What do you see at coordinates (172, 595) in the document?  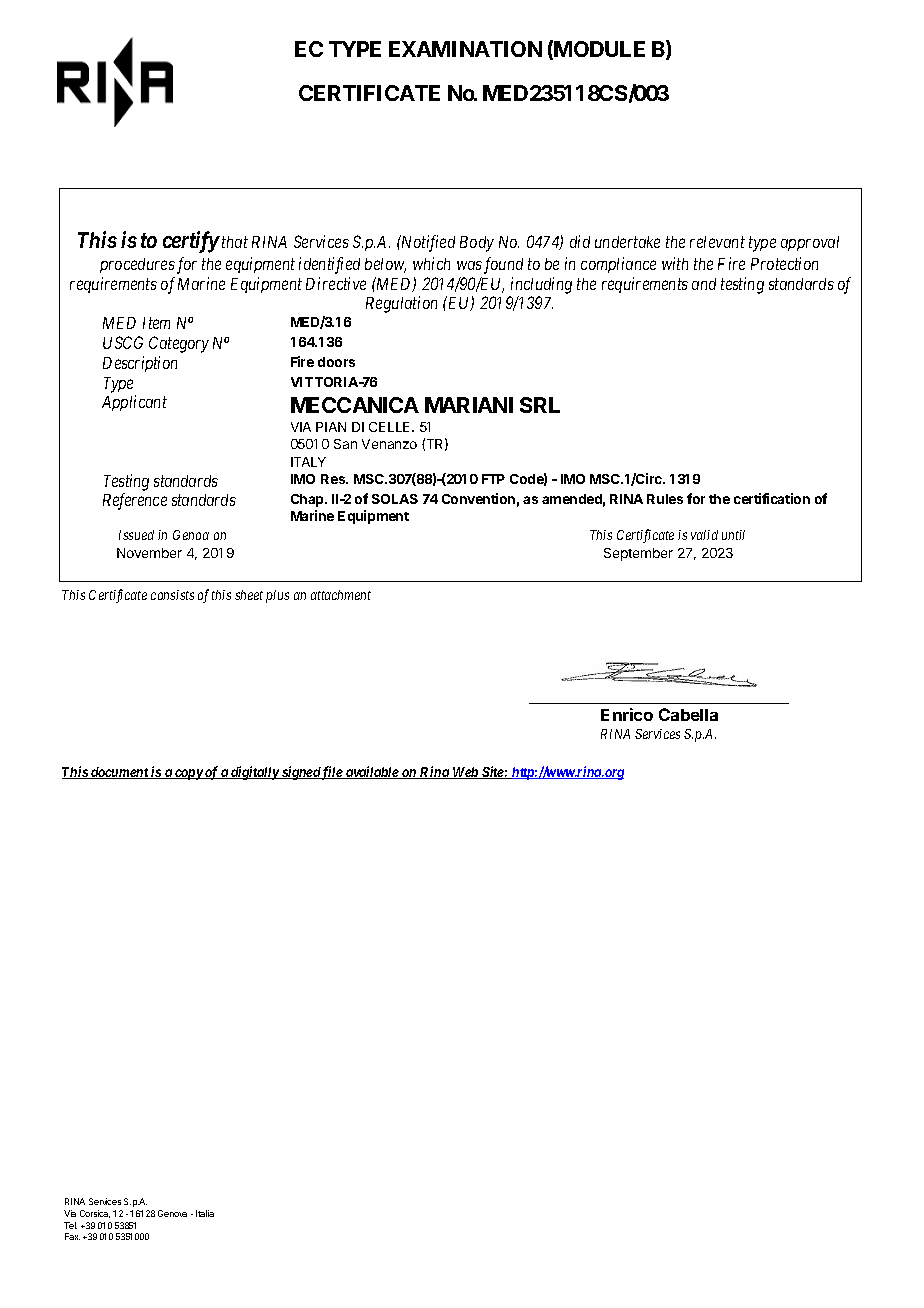 I see `consists` at bounding box center [172, 595].
